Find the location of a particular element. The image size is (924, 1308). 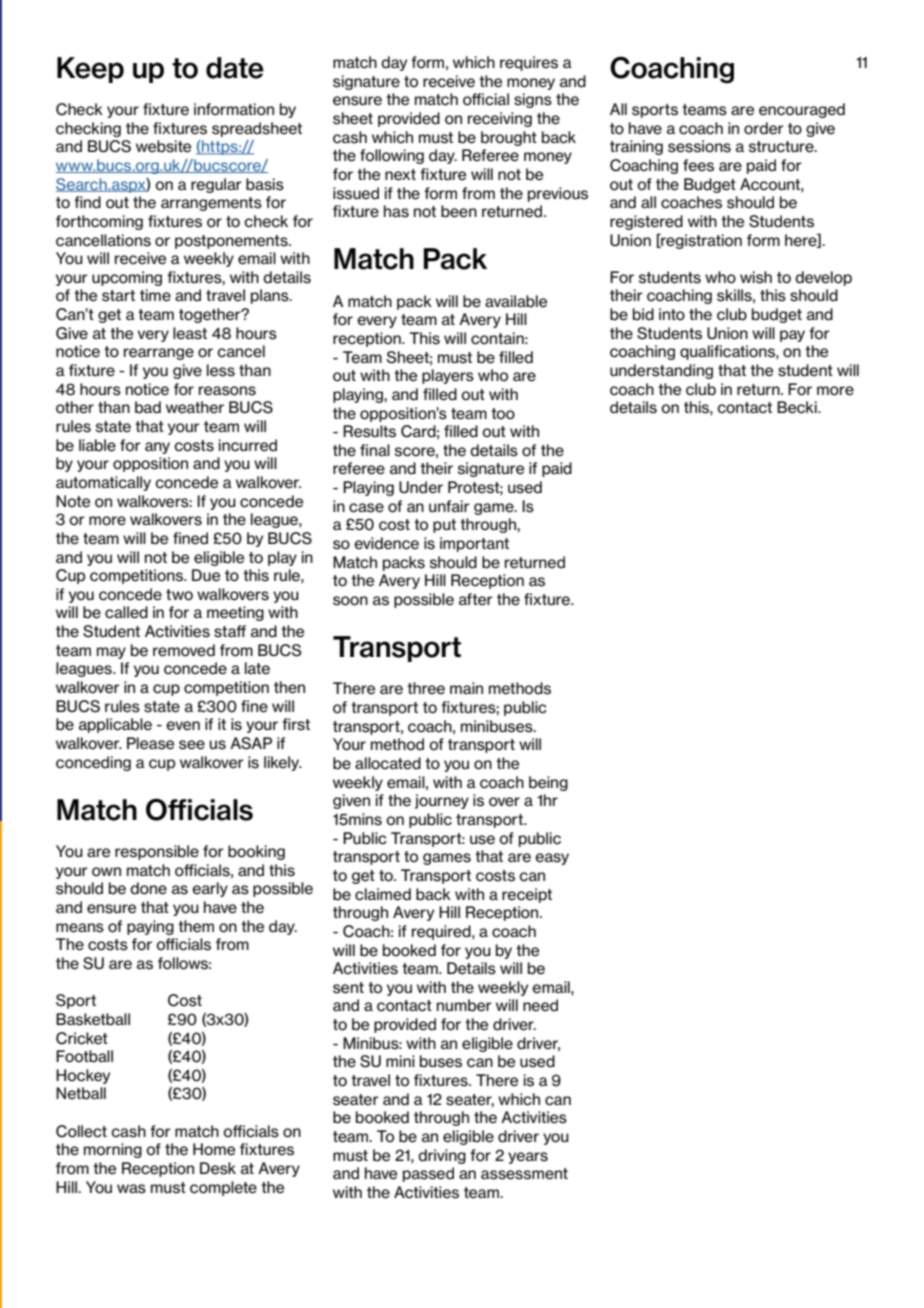

being is located at coordinates (548, 783).
